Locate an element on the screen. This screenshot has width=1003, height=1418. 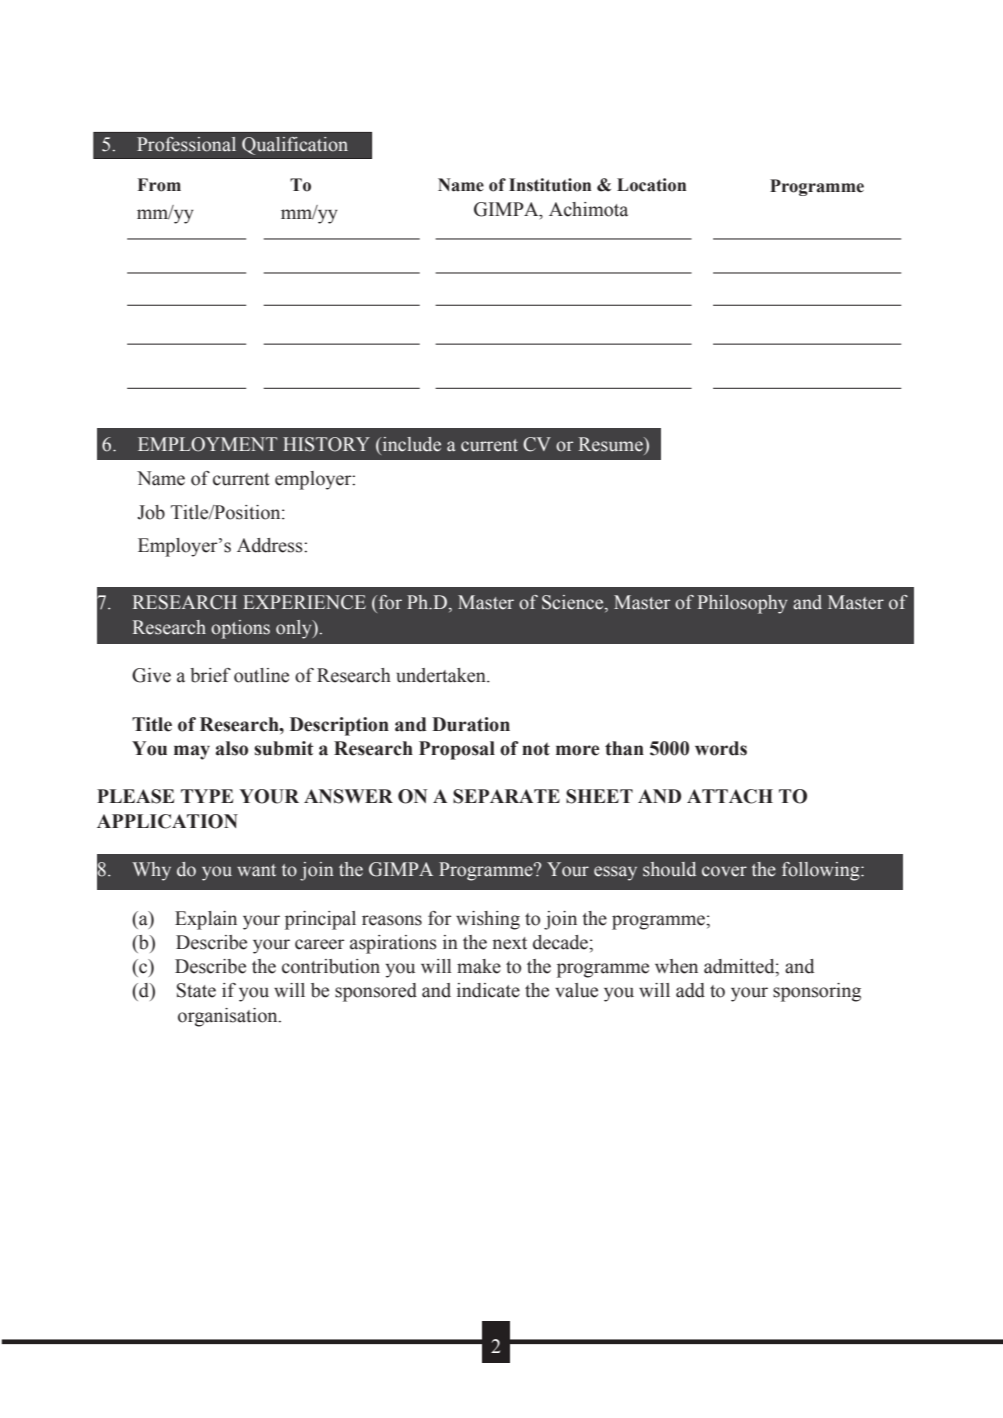
Location is located at coordinates (651, 185).
